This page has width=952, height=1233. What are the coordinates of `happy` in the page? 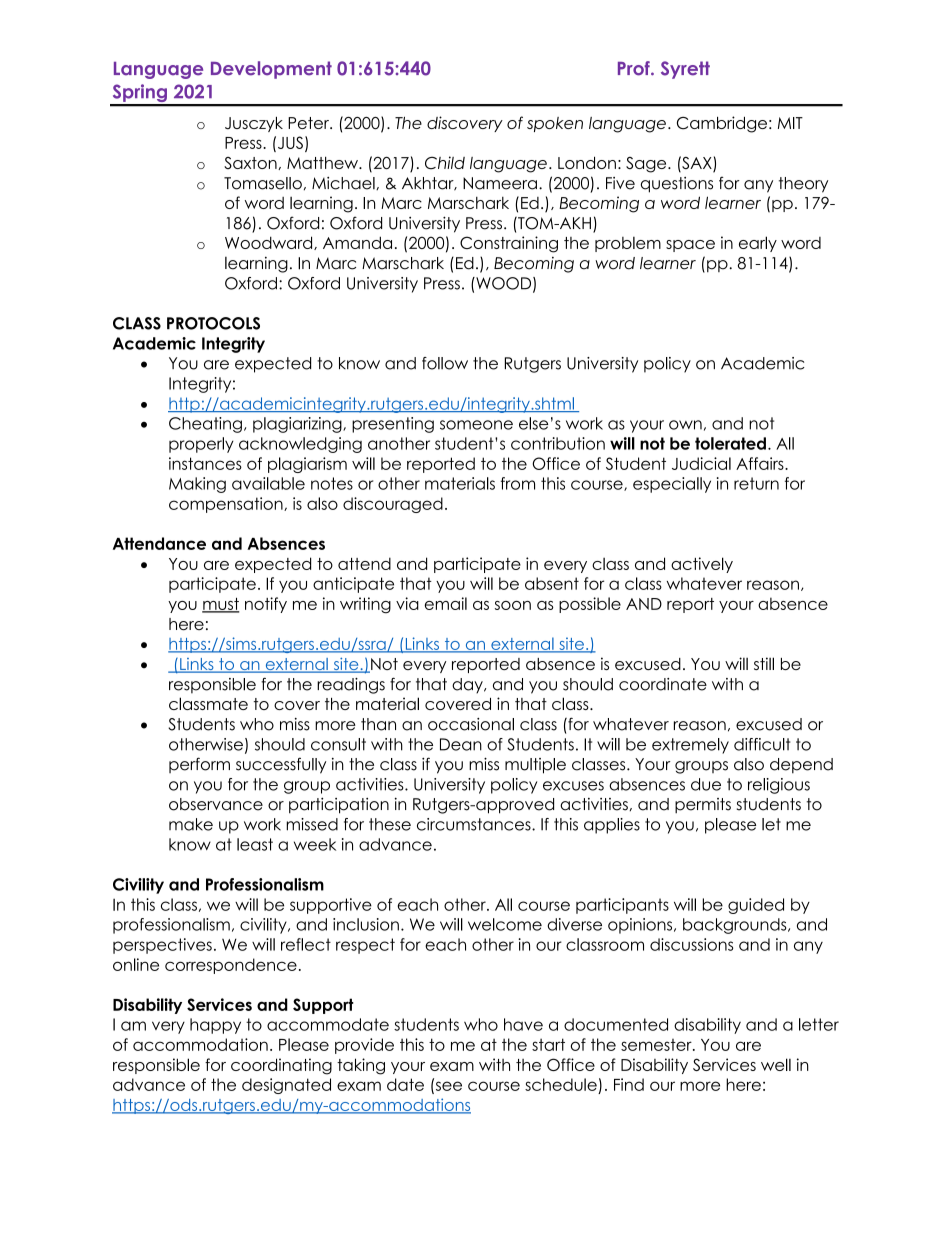 It's located at (215, 1026).
